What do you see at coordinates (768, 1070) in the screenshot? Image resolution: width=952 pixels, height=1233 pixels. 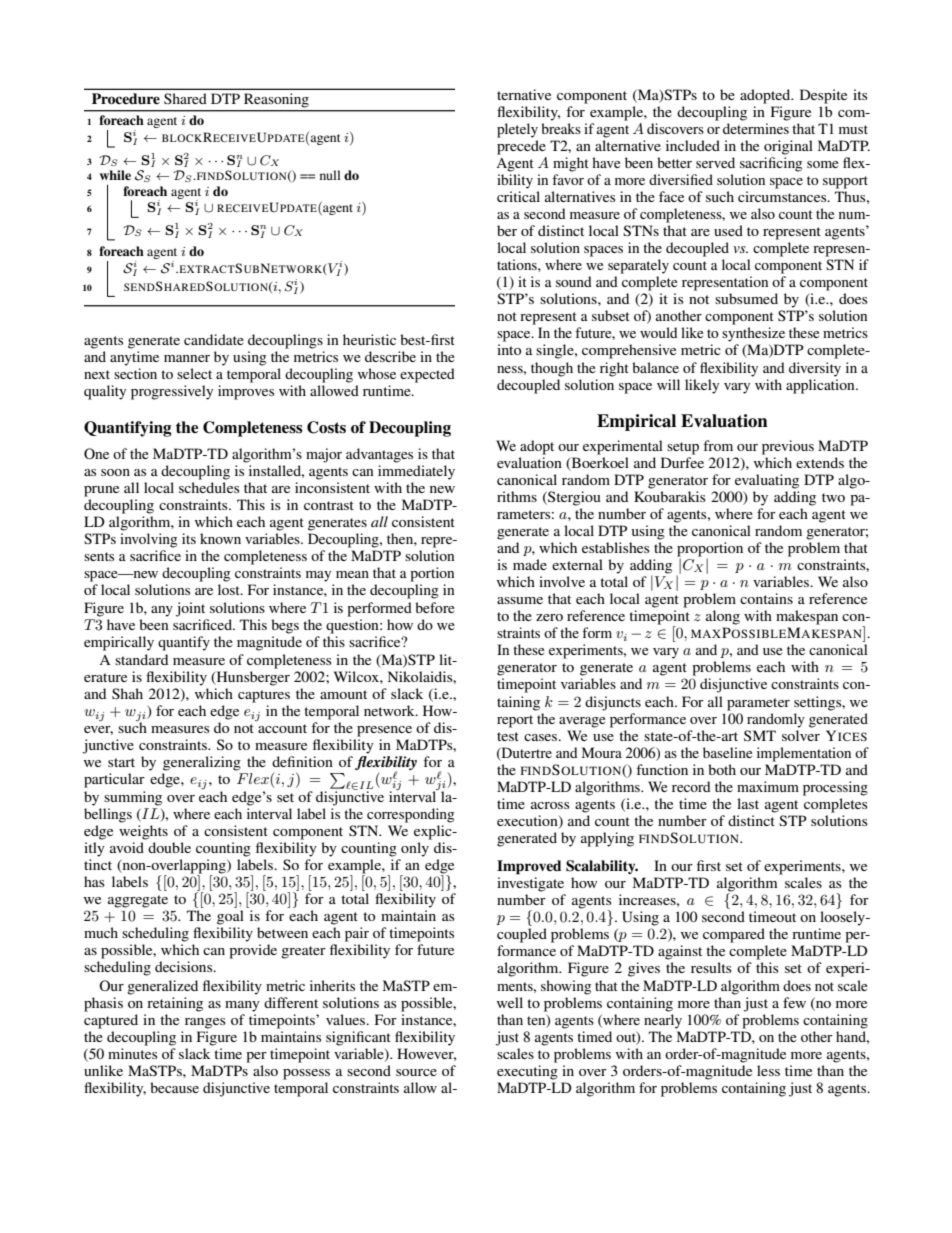 I see `less` at bounding box center [768, 1070].
